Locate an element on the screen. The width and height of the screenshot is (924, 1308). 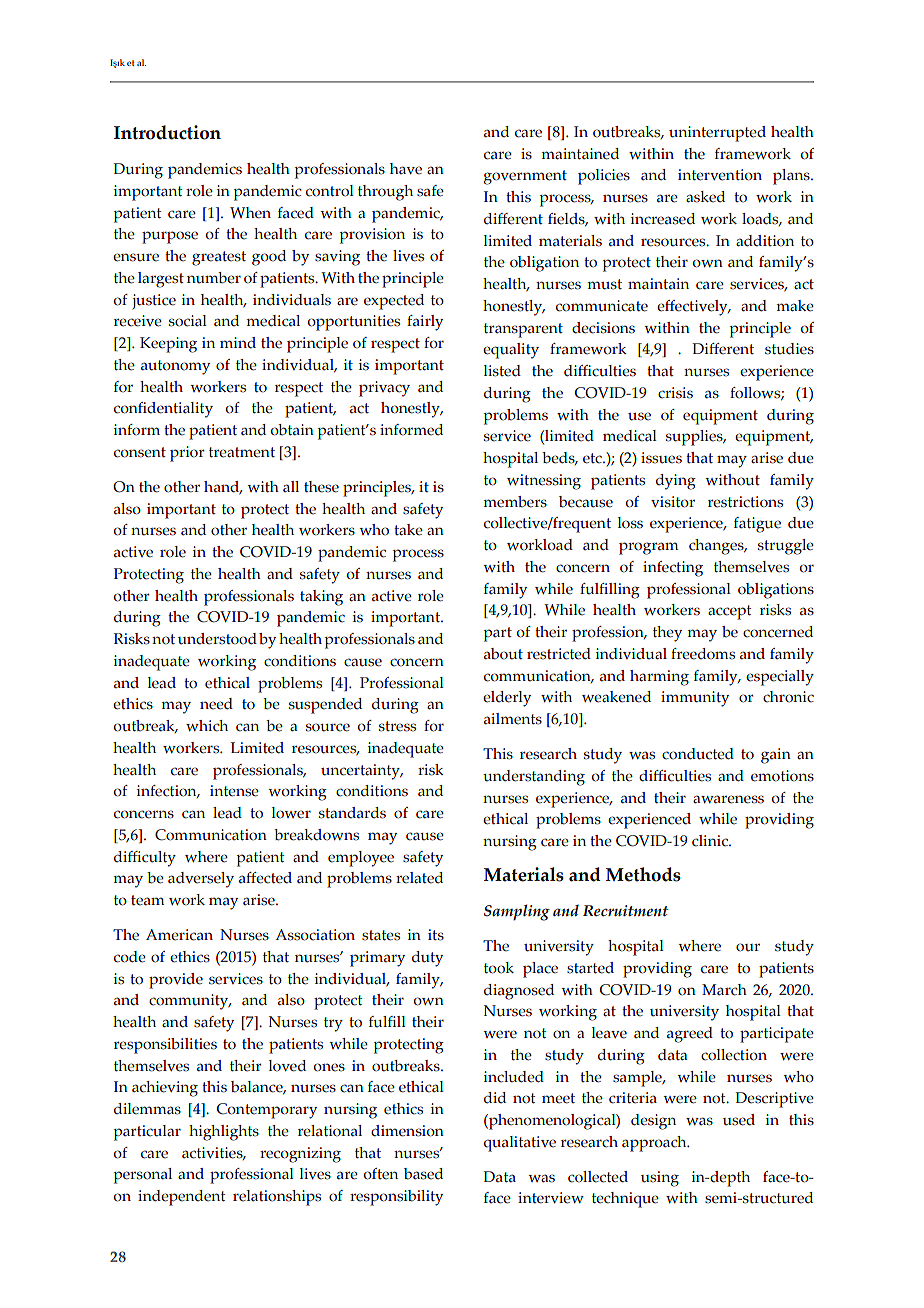
have is located at coordinates (406, 169).
